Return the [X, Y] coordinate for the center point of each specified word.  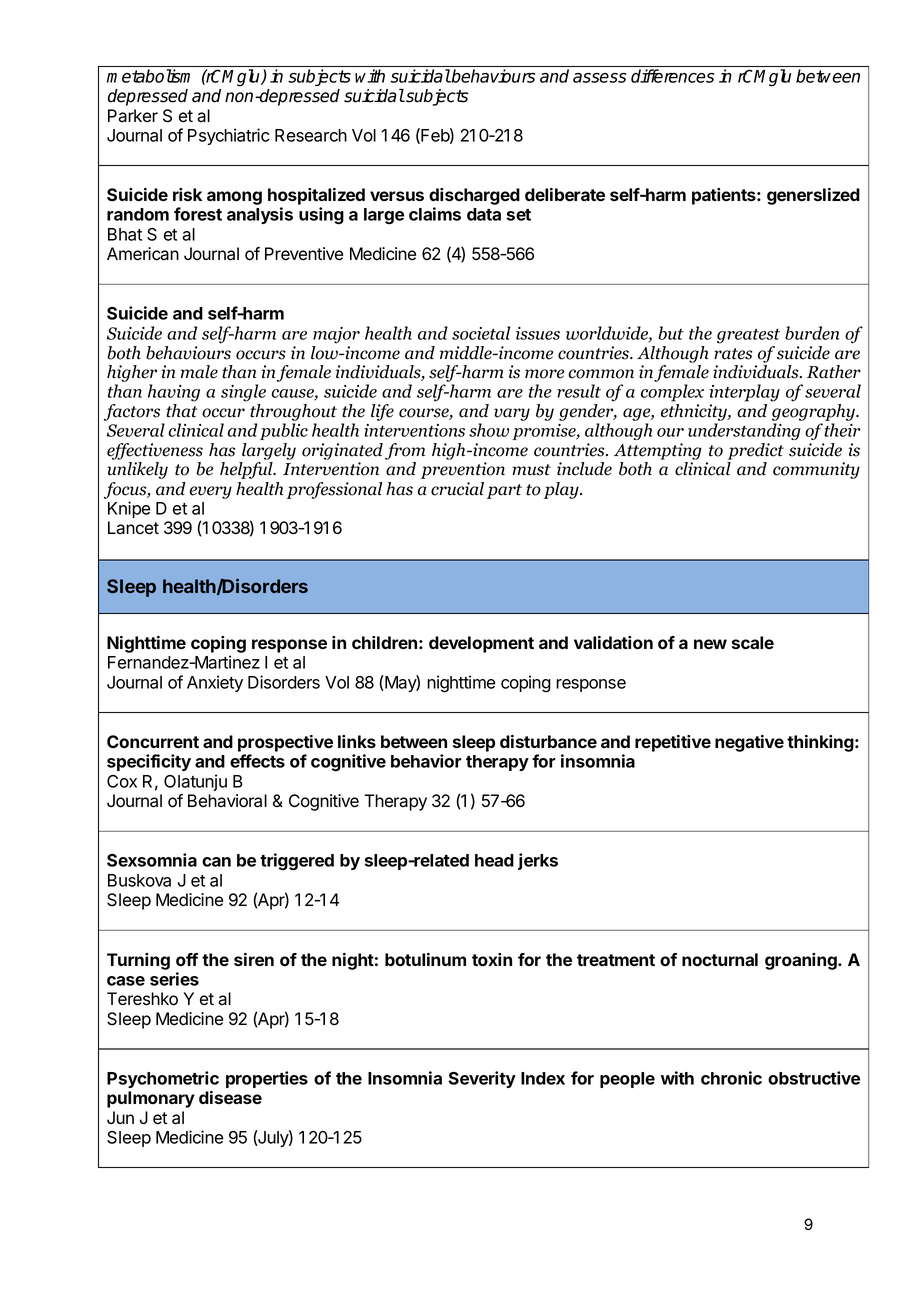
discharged [474, 196]
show [489, 430]
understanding [744, 431]
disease [230, 1097]
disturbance [548, 741]
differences [672, 76]
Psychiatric [229, 136]
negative [749, 743]
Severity [482, 1079]
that [182, 411]
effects [257, 761]
